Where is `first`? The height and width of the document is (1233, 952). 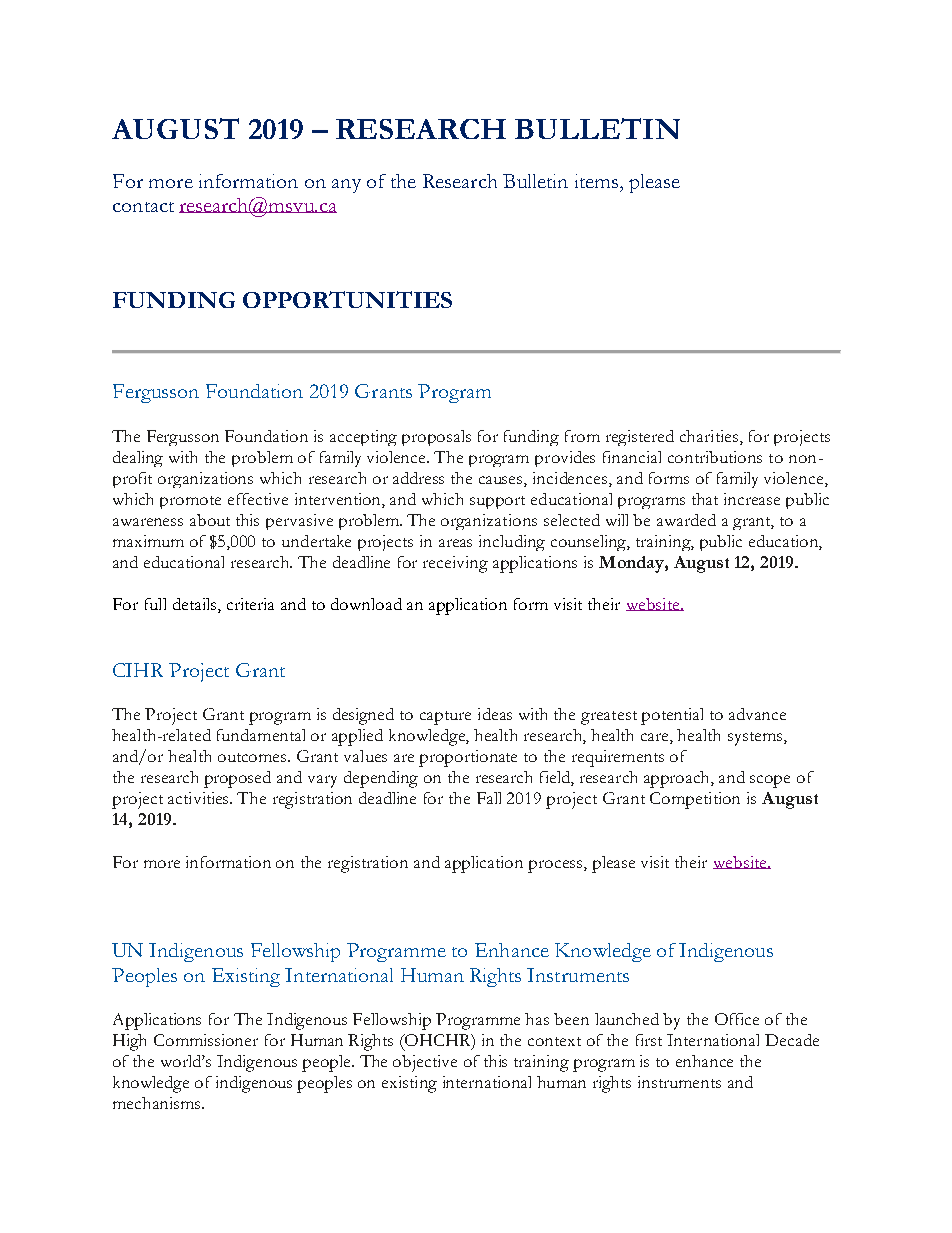 first is located at coordinates (649, 1040).
